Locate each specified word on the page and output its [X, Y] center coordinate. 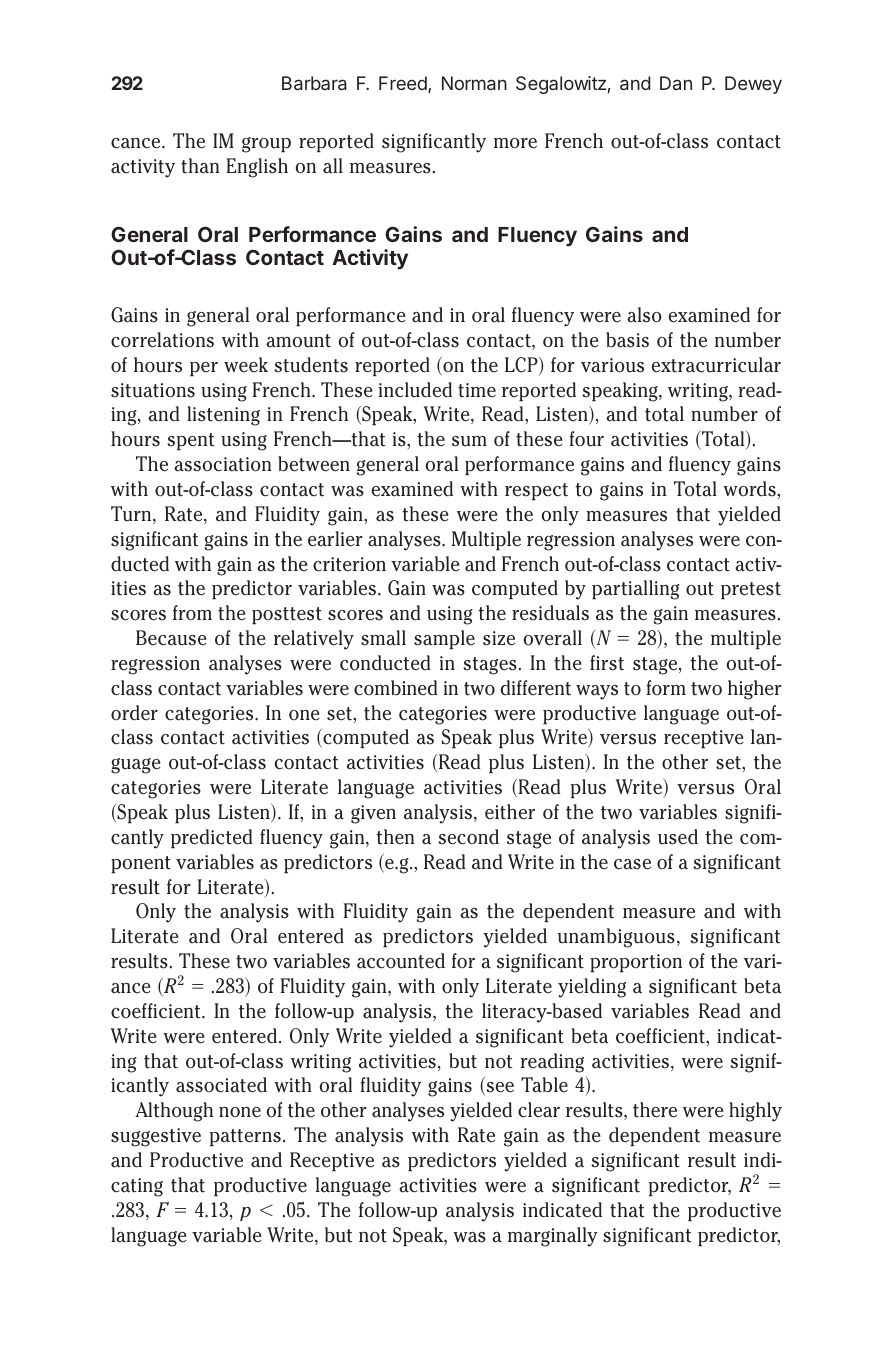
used [678, 837]
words [750, 489]
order [134, 713]
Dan [676, 83]
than [200, 166]
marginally [553, 1237]
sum [469, 441]
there [655, 1110]
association [223, 464]
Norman [474, 83]
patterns [245, 1137]
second [468, 837]
